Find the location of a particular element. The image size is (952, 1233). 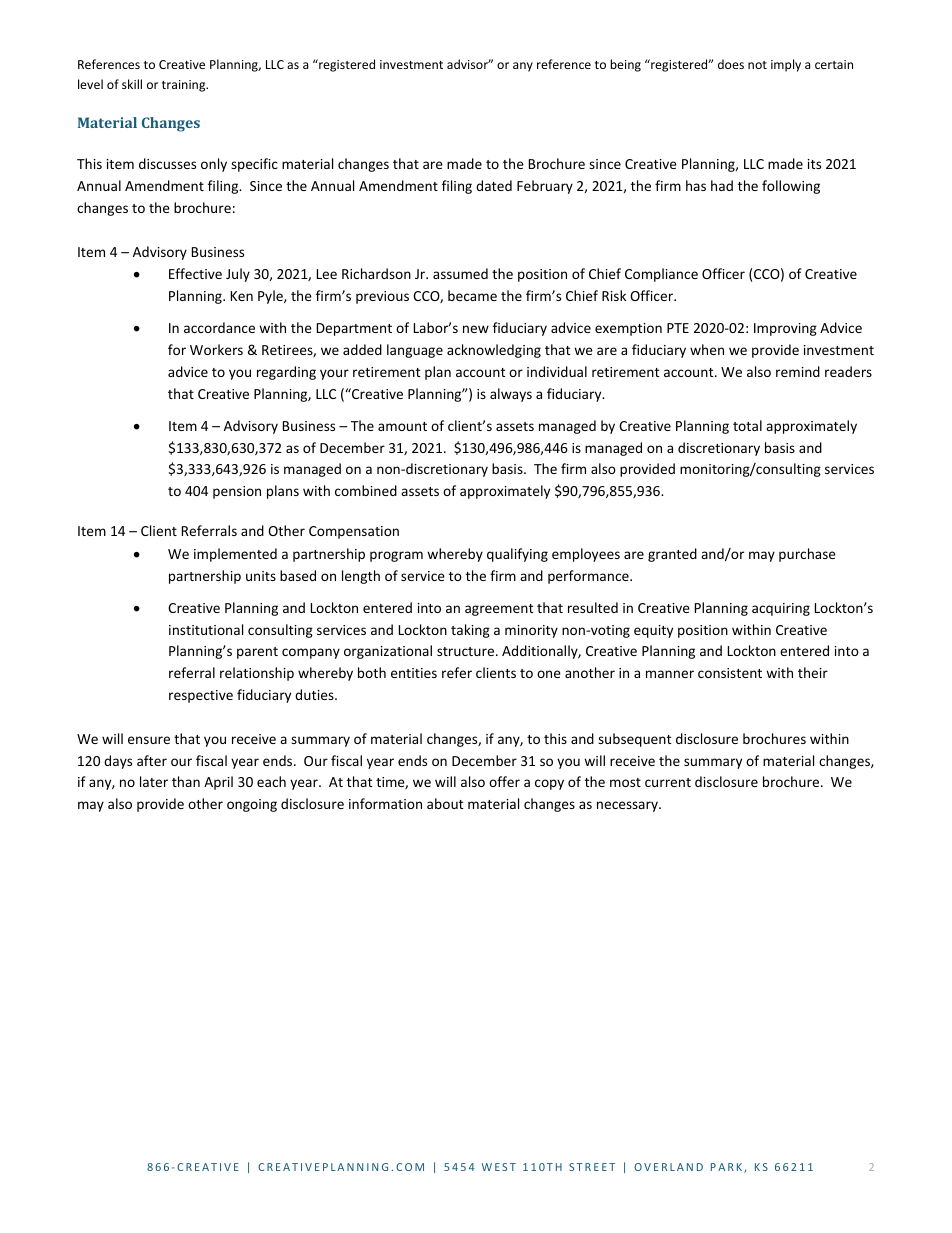

STREET is located at coordinates (592, 1167).
